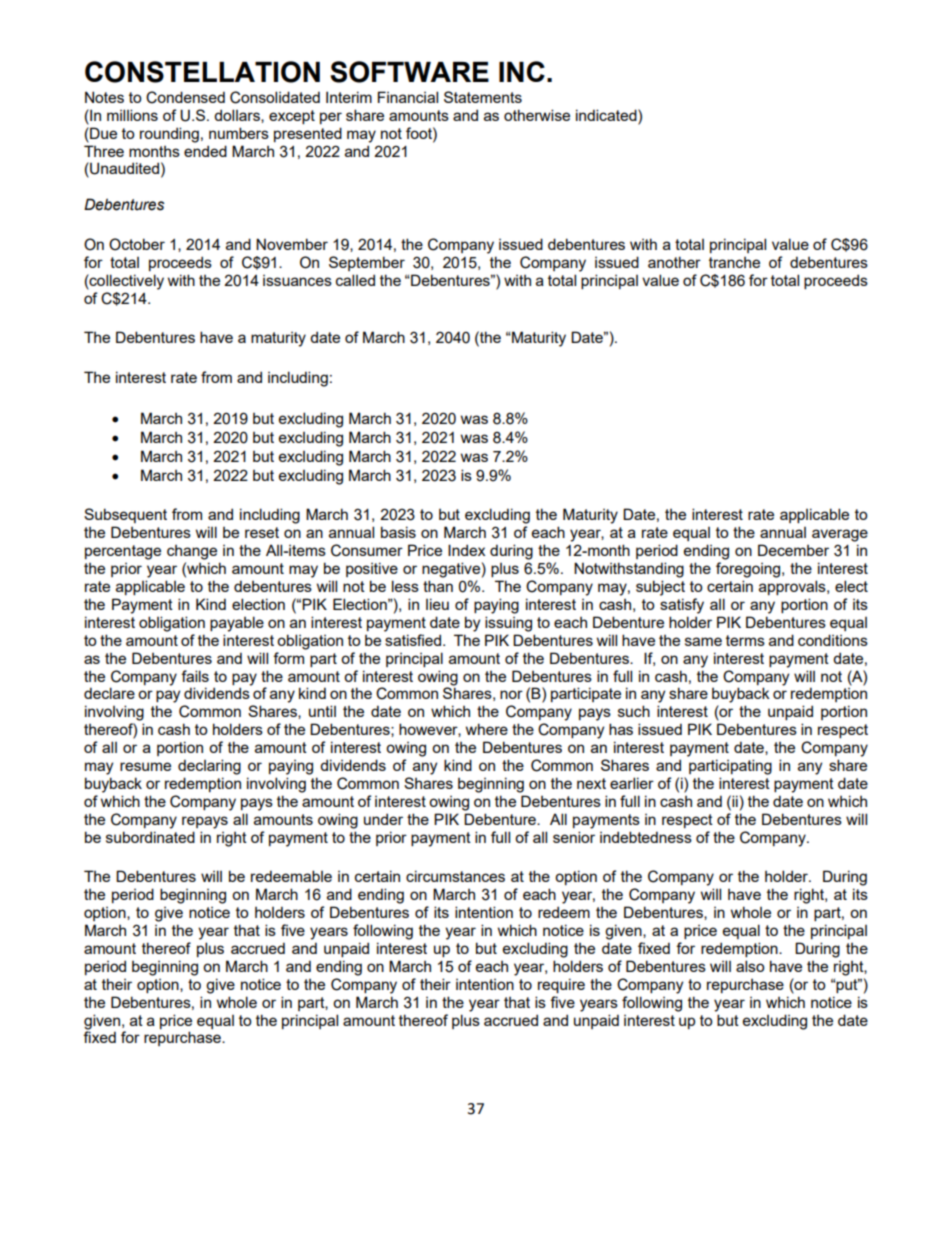 The width and height of the screenshot is (952, 1233). I want to click on Index, so click(466, 550).
